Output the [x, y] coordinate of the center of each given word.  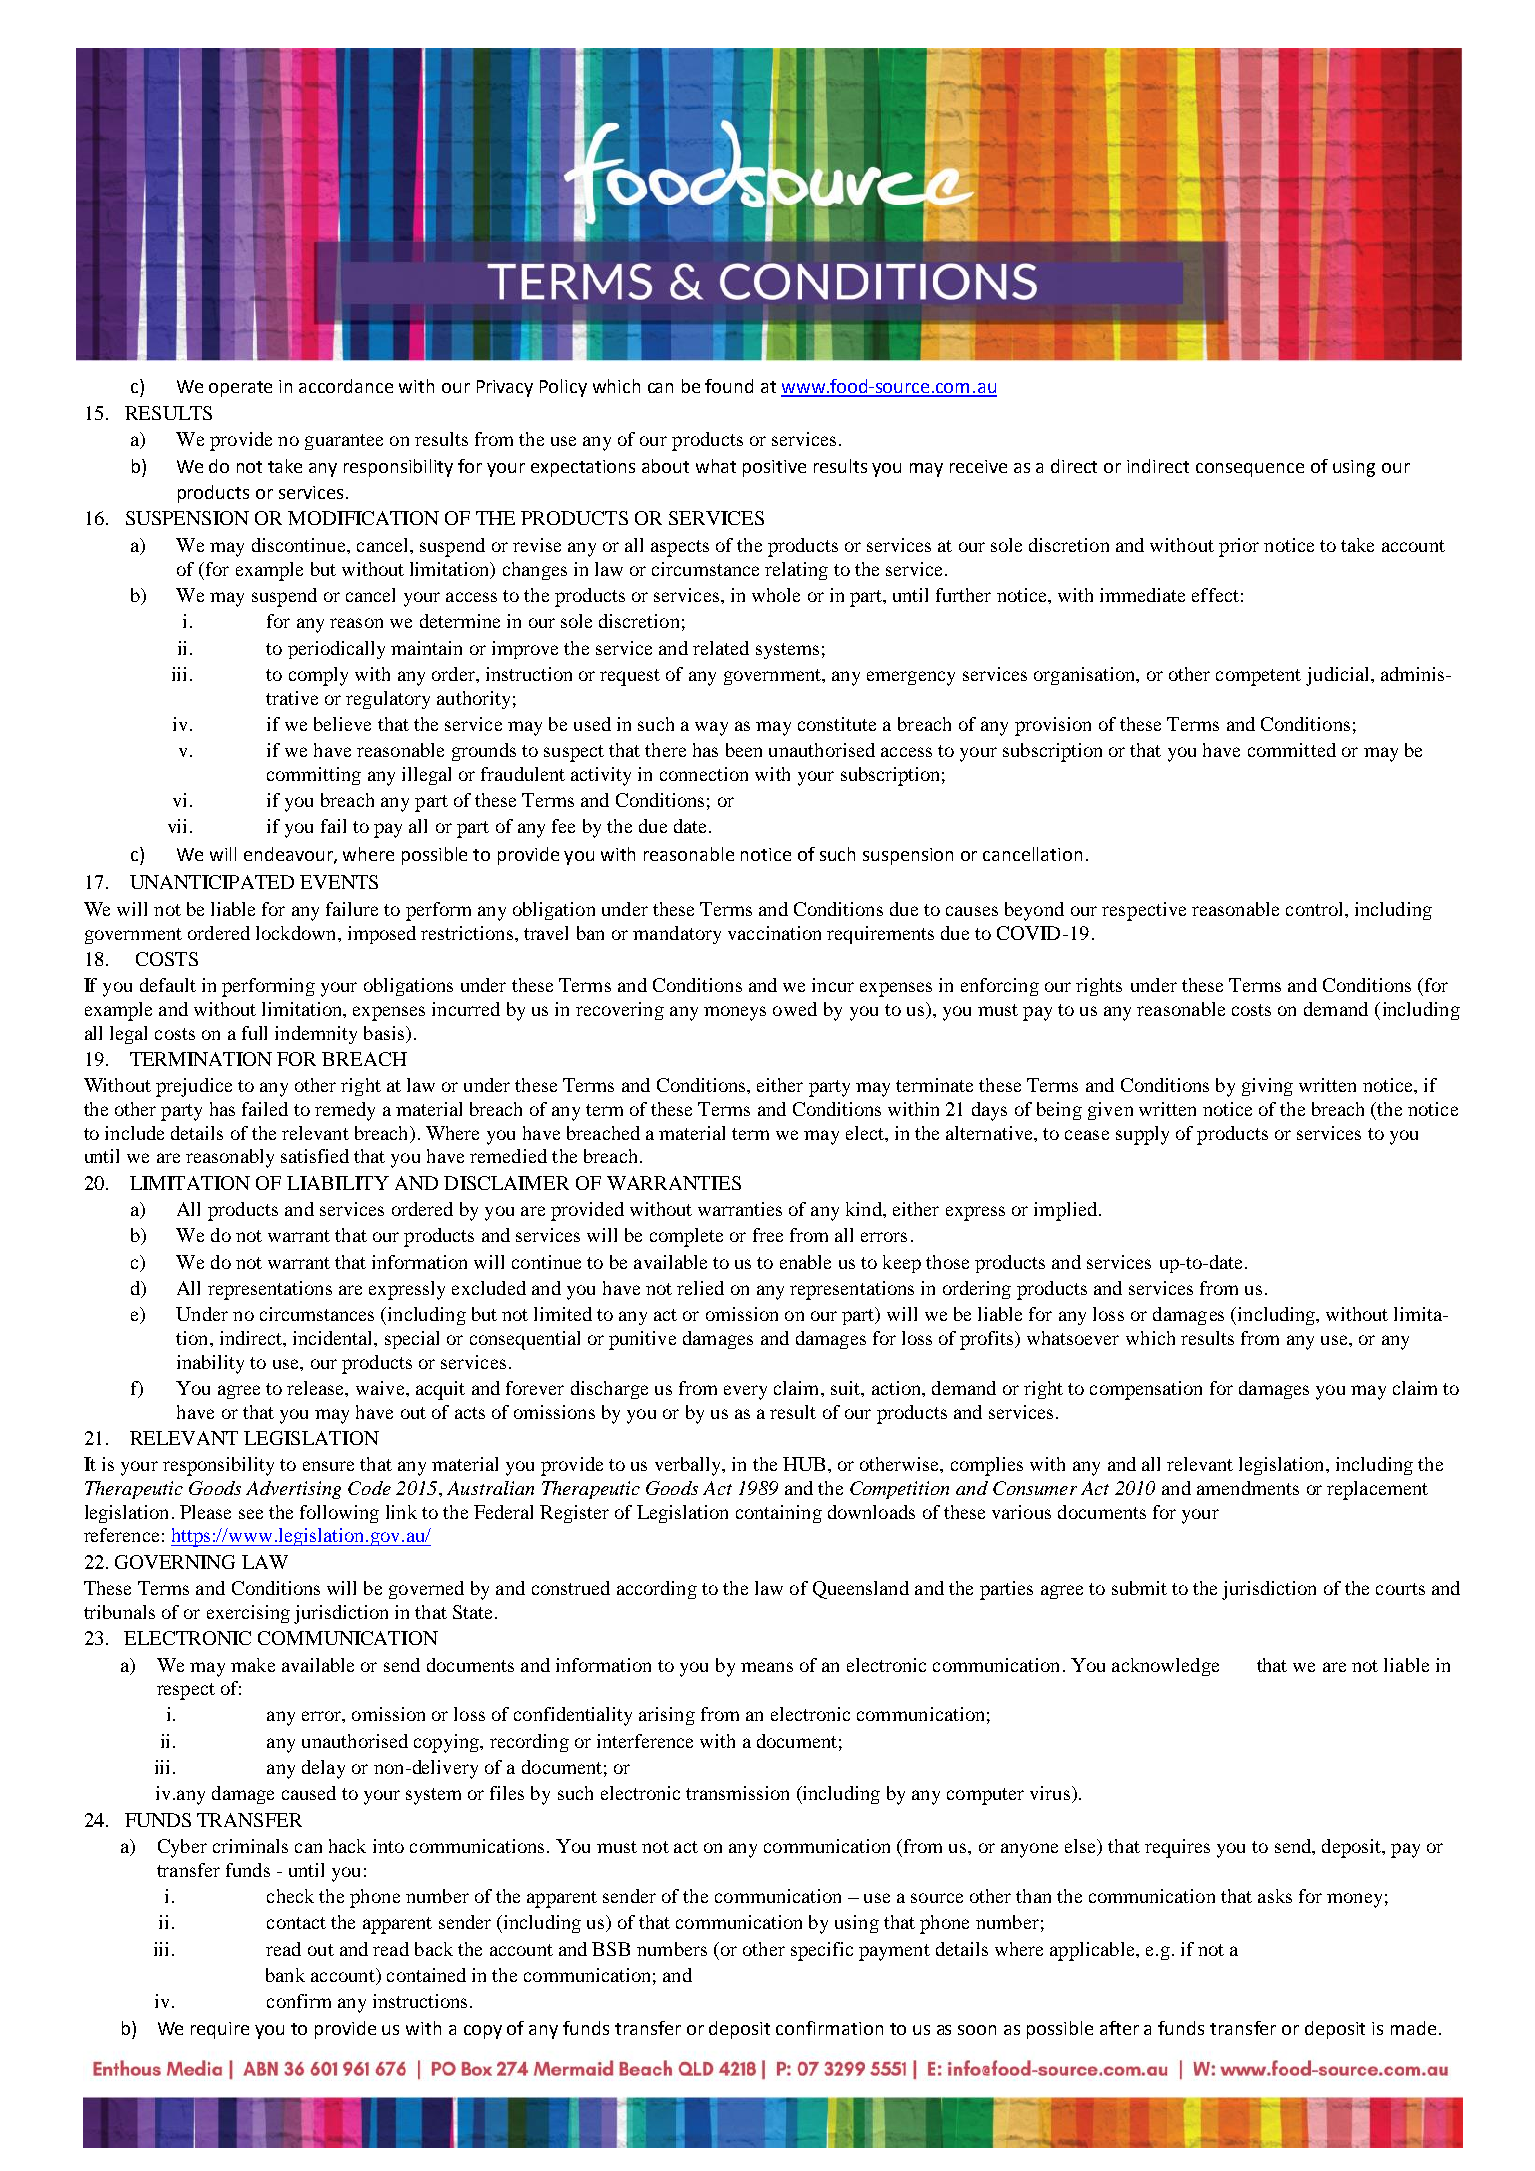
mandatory [677, 935]
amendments [1248, 1488]
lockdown [297, 933]
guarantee [344, 442]
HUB [804, 1464]
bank [285, 1975]
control [1316, 909]
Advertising [293, 1490]
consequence [1250, 470]
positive [774, 468]
